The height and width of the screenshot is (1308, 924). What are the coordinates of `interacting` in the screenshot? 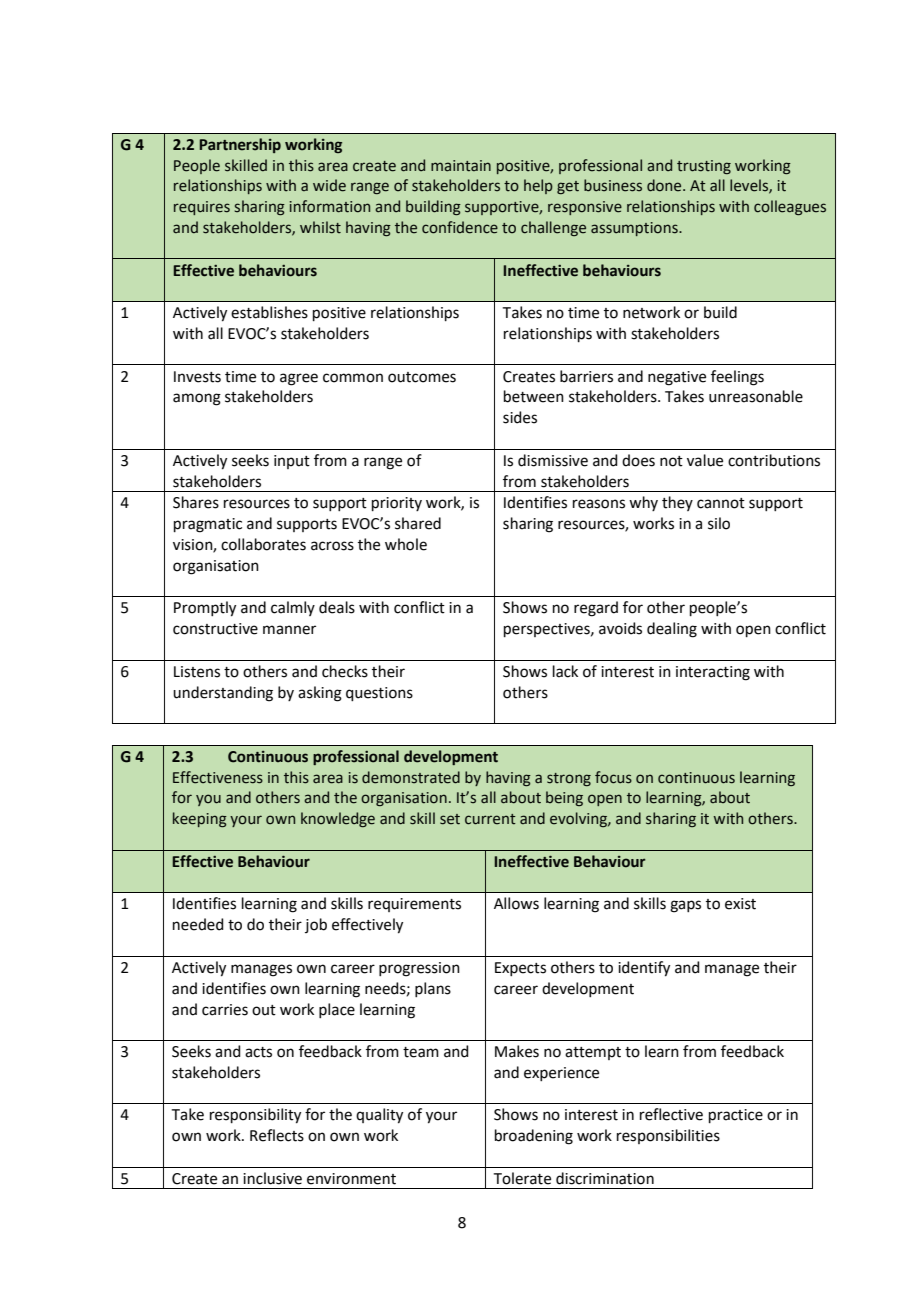 It's located at (713, 673).
